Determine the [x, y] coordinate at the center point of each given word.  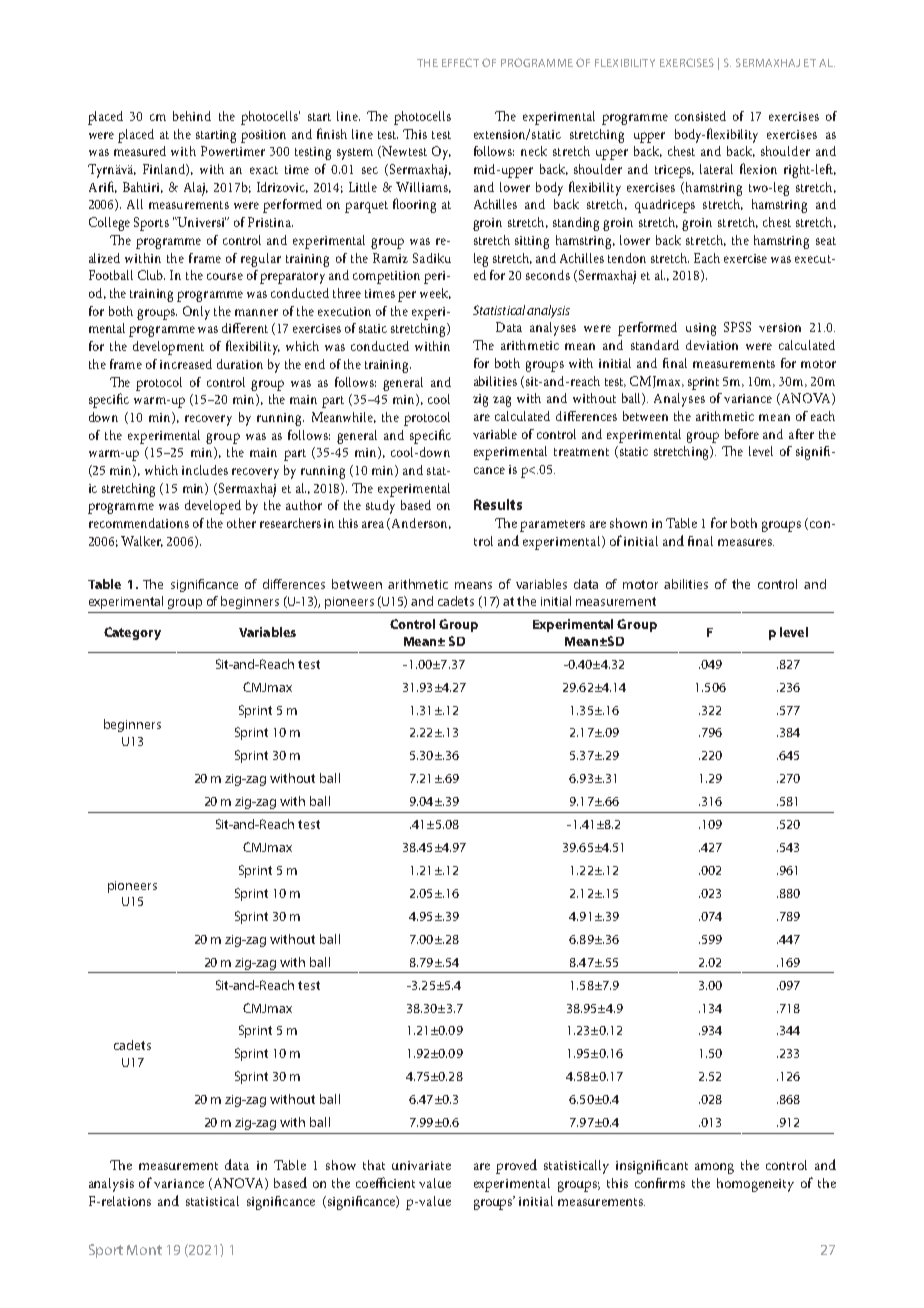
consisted [700, 116]
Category [132, 633]
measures [746, 542]
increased [186, 364]
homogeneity [755, 1185]
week [435, 293]
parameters [552, 526]
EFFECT [460, 62]
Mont [144, 1250]
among [714, 1168]
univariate [421, 1165]
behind [192, 116]
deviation [712, 345]
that [374, 1165]
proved [516, 1166]
